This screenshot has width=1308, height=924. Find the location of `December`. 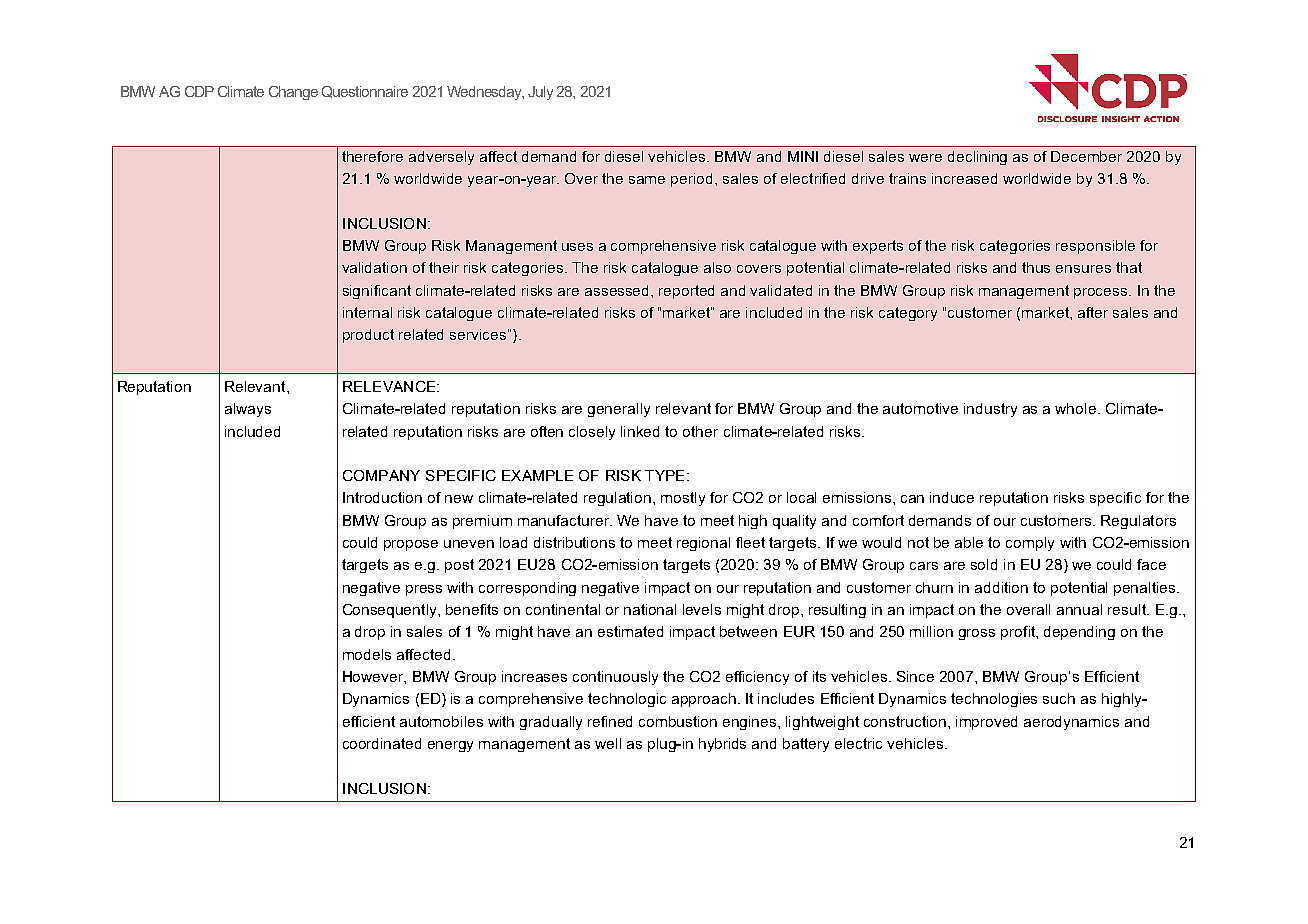

December is located at coordinates (1086, 156).
